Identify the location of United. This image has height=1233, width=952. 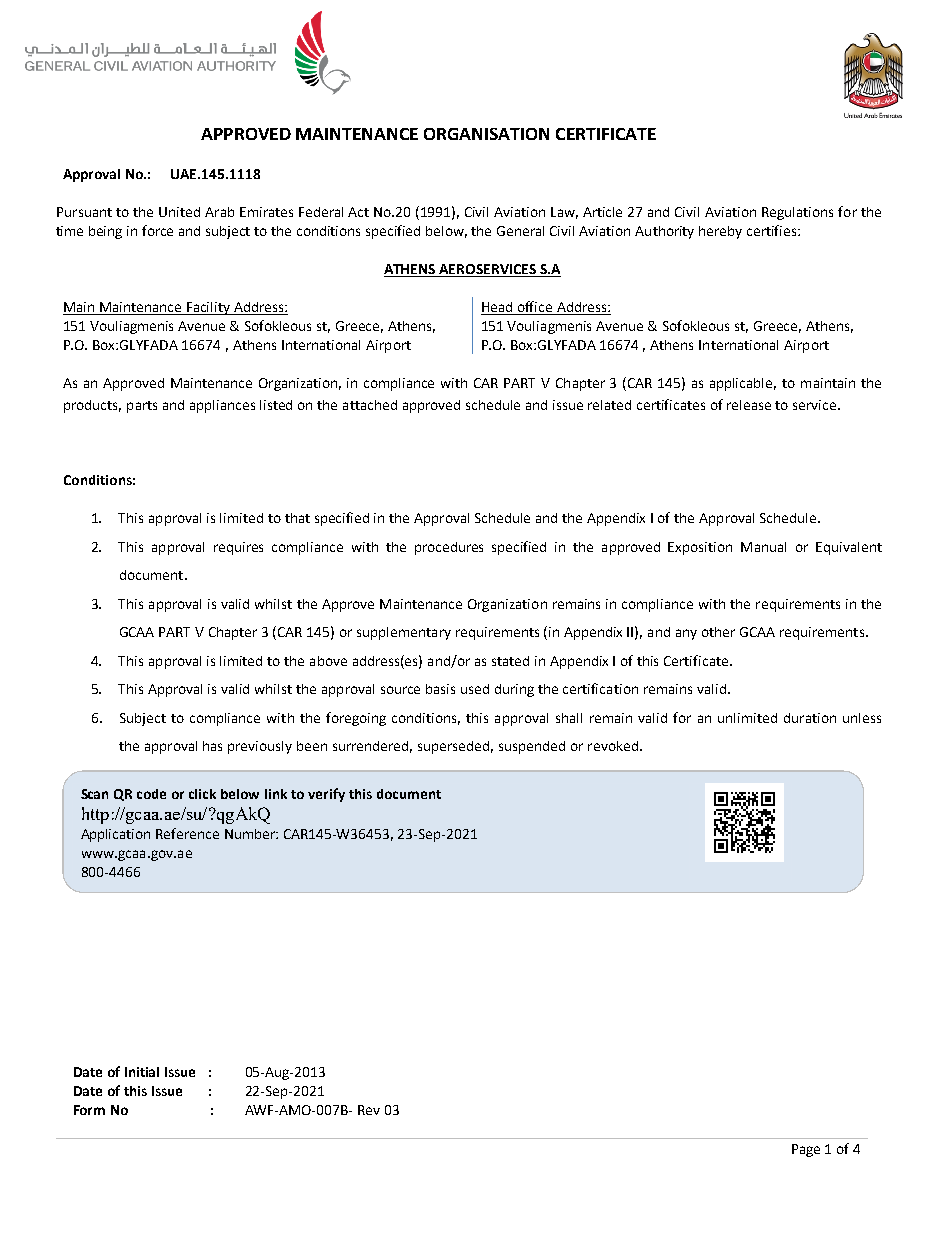
(179, 212).
